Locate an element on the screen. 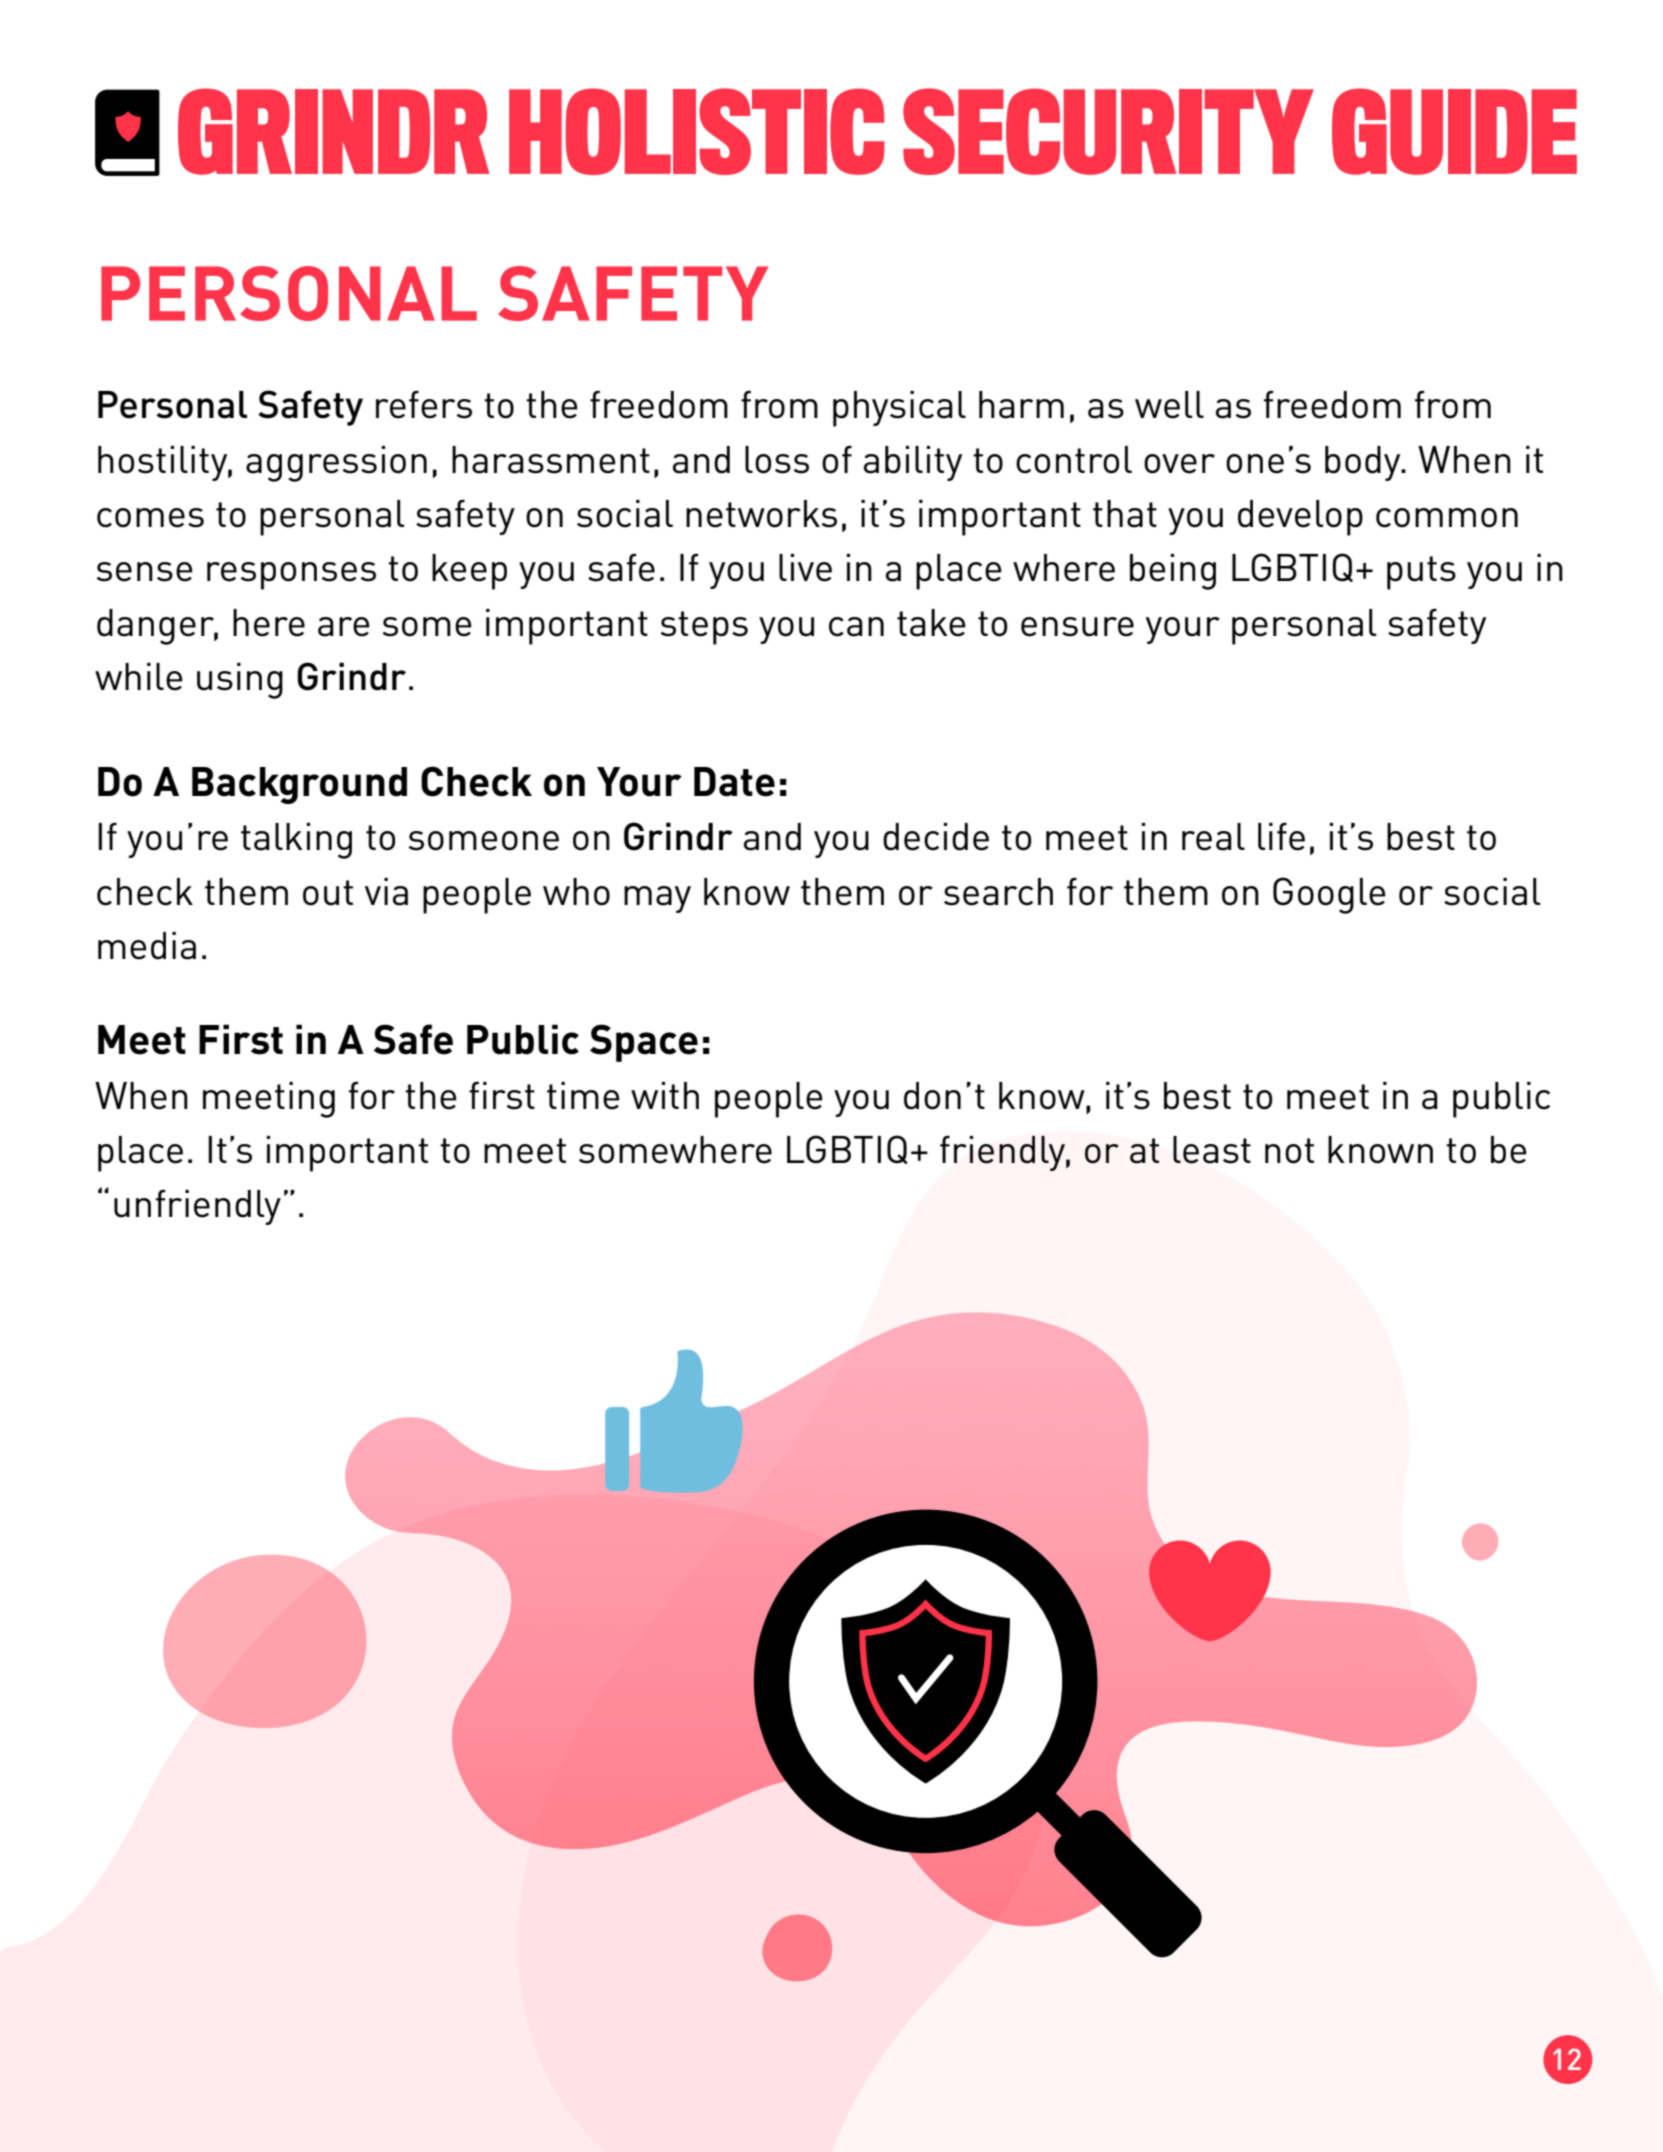 This screenshot has height=2152, width=1663. can is located at coordinates (856, 627).
